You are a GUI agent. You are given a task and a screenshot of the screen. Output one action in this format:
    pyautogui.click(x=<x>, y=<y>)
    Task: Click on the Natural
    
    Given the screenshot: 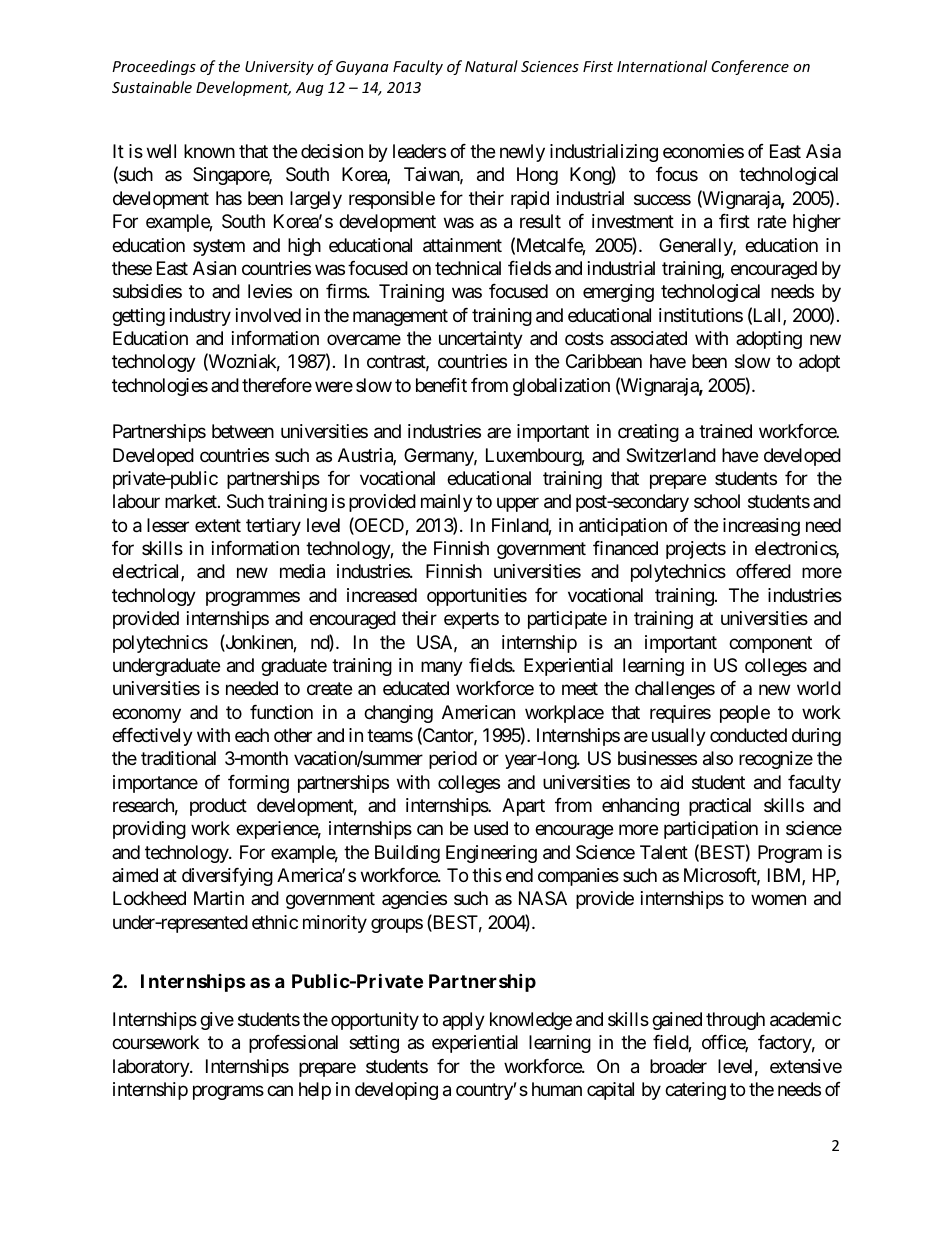 What is the action you would take?
    pyautogui.click(x=491, y=66)
